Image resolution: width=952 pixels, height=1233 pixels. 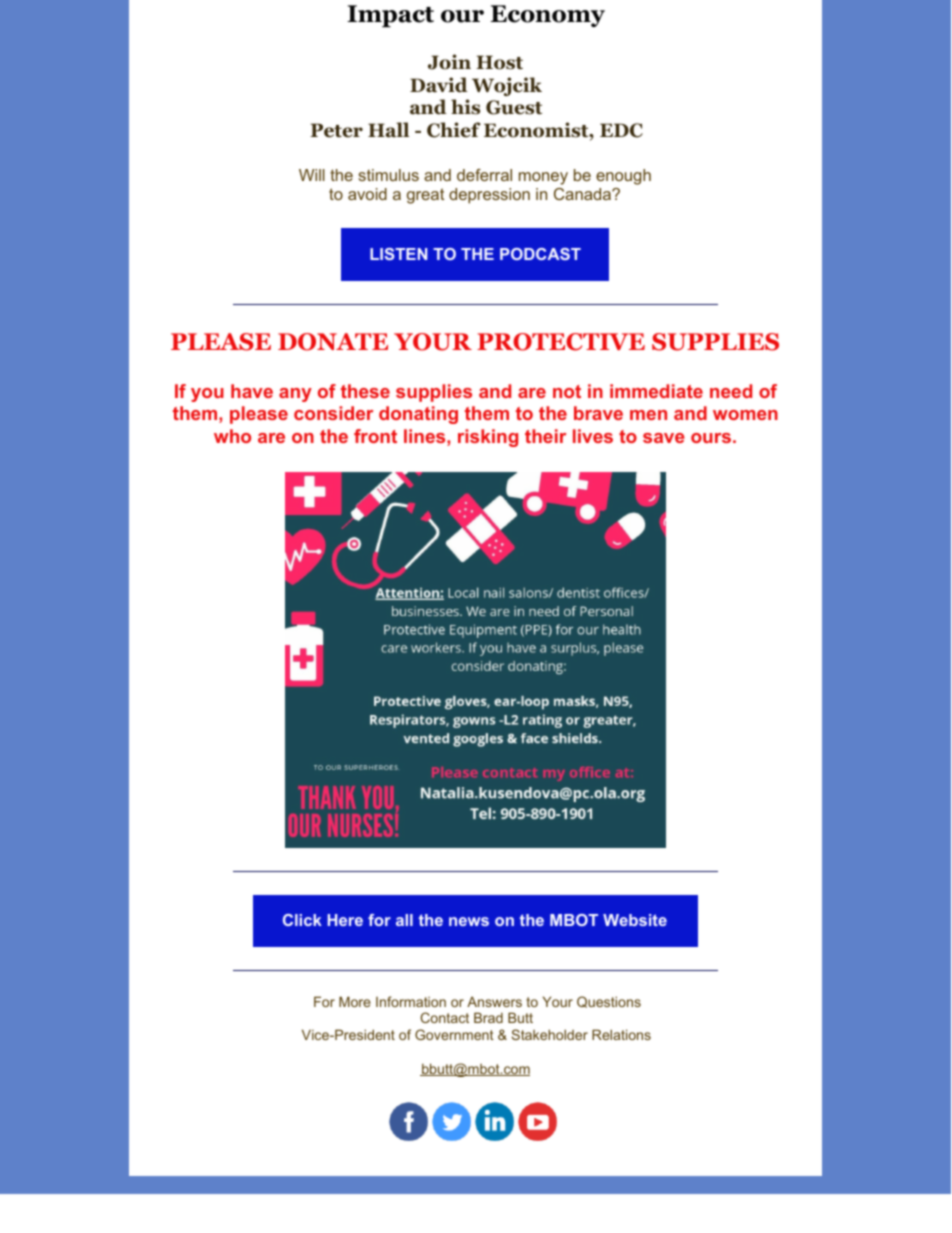 I want to click on immediate, so click(x=656, y=391).
